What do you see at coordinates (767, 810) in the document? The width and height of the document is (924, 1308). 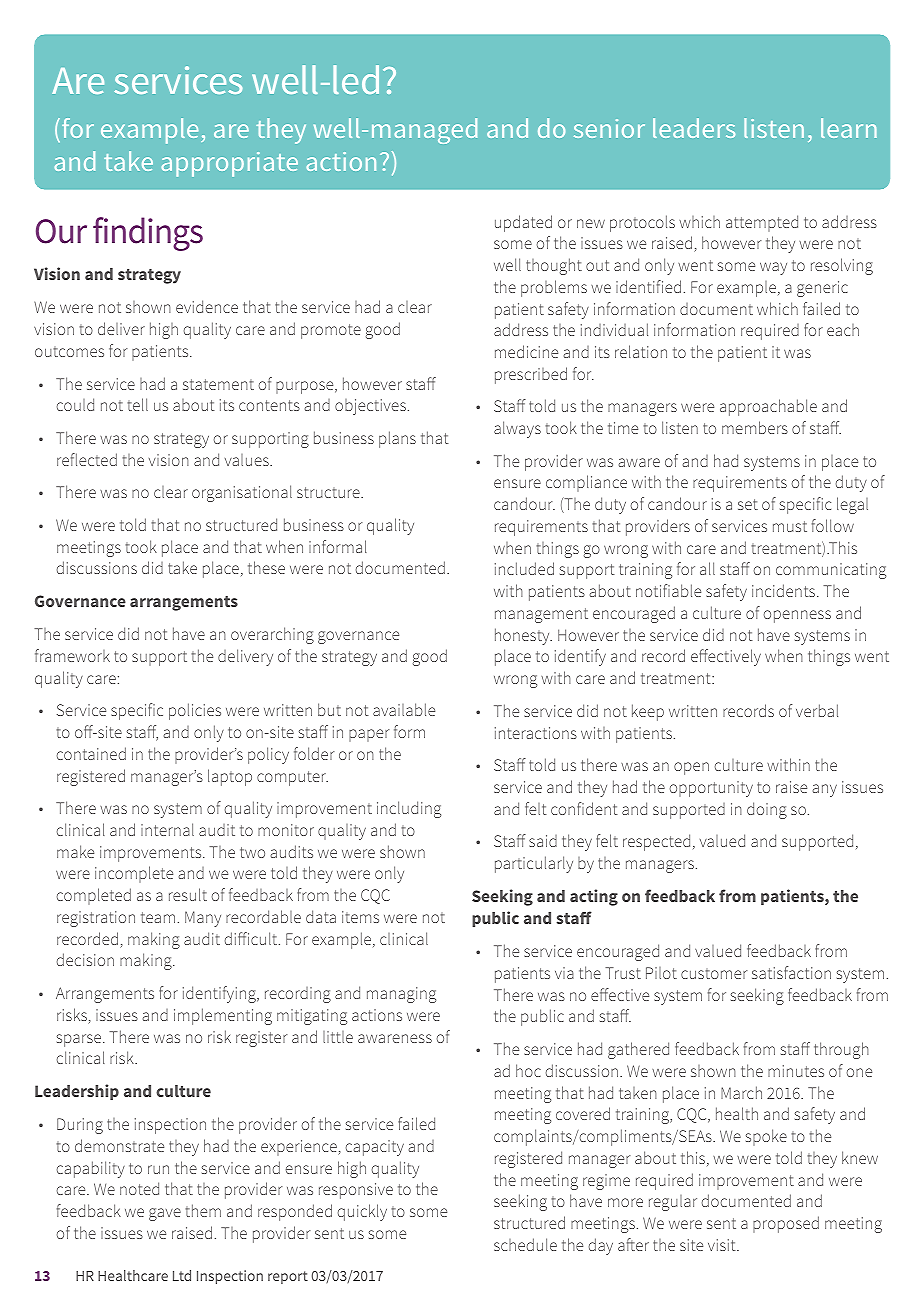 I see `doing` at bounding box center [767, 810].
